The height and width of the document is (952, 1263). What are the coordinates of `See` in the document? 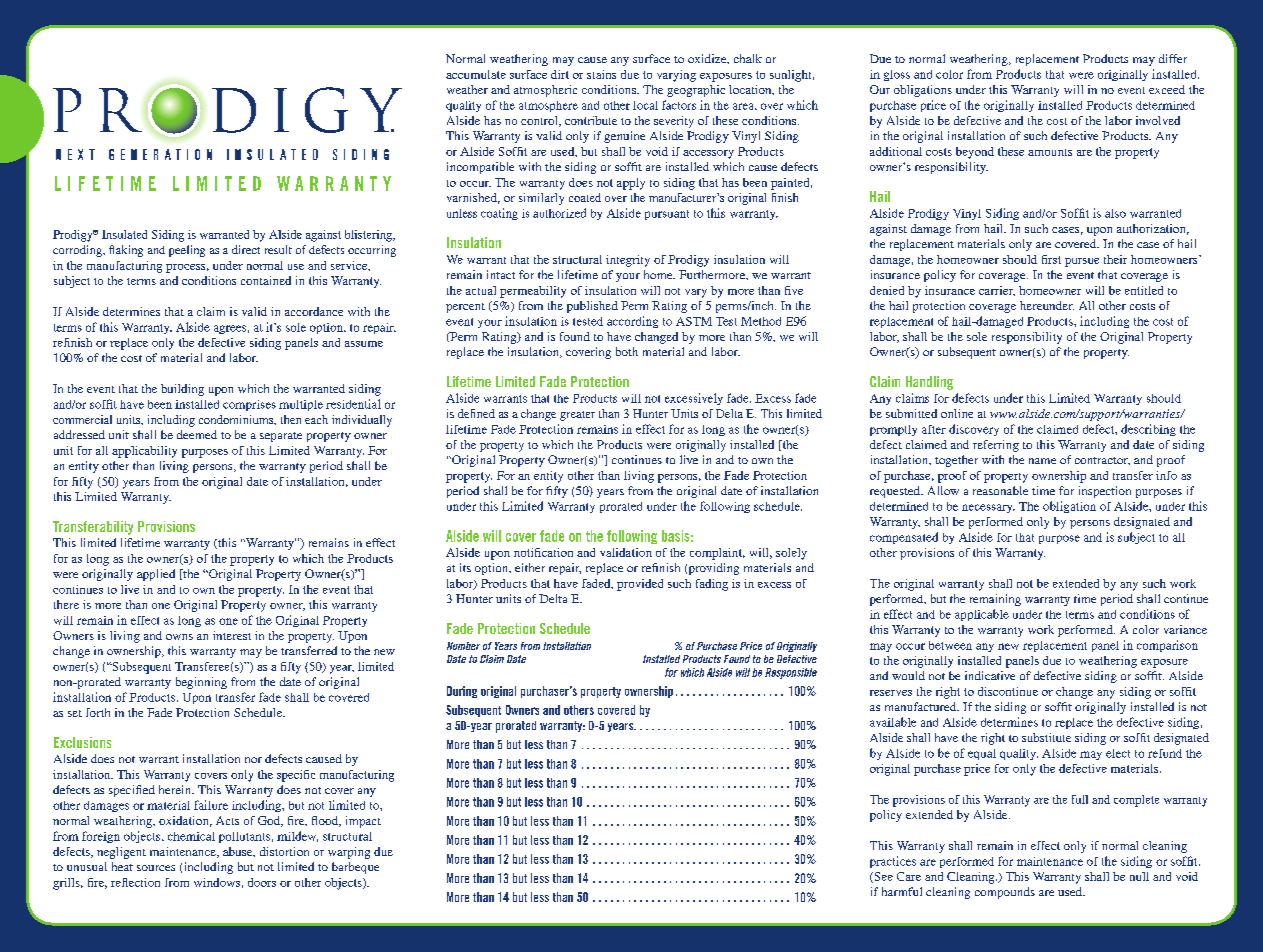 It's located at (882, 877).
